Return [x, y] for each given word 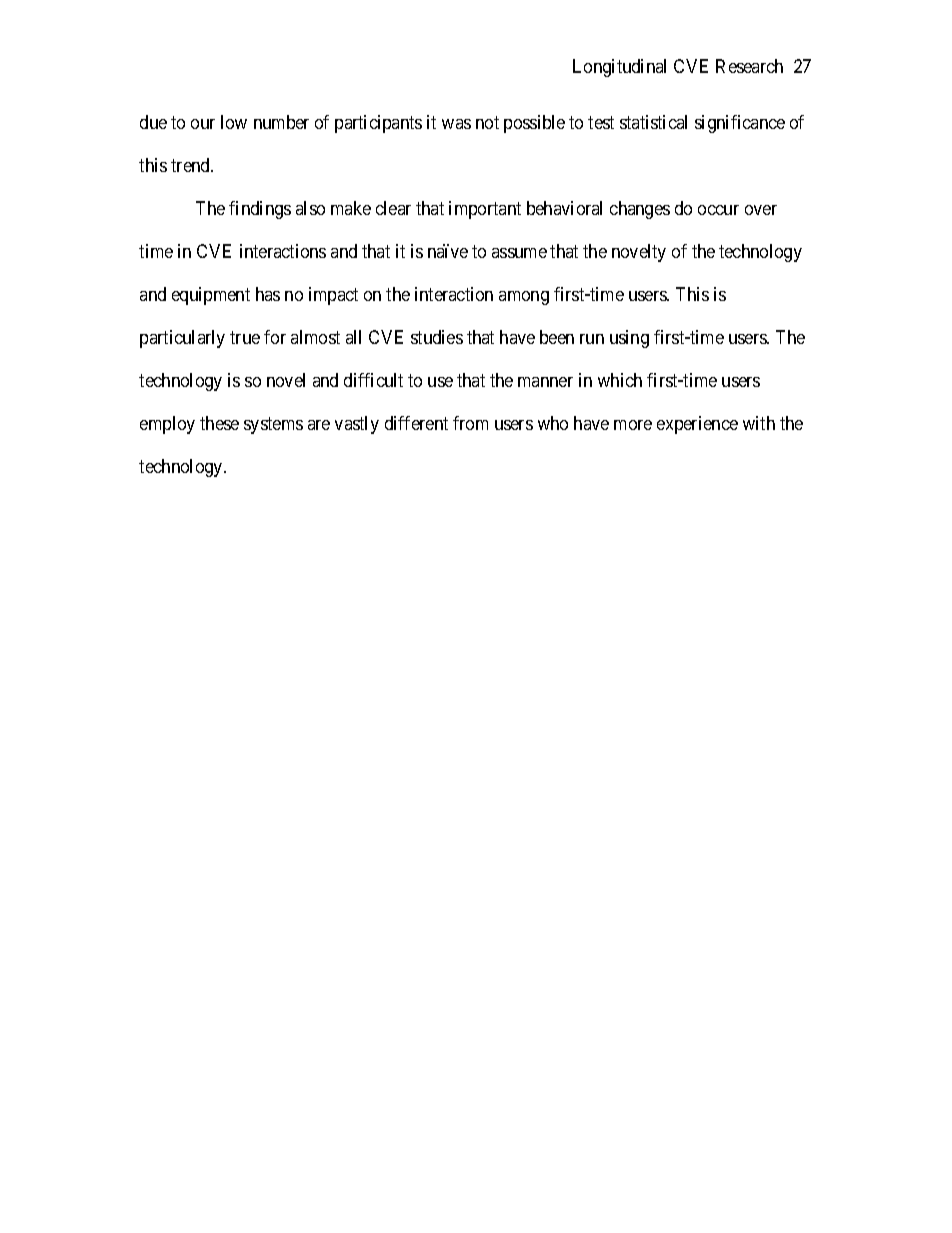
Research [749, 66]
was [456, 124]
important [485, 210]
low [234, 122]
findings [260, 210]
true [245, 337]
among [524, 298]
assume [519, 253]
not [487, 122]
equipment [211, 296]
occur [718, 210]
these [219, 423]
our [203, 124]
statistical [653, 122]
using [629, 339]
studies [437, 337]
